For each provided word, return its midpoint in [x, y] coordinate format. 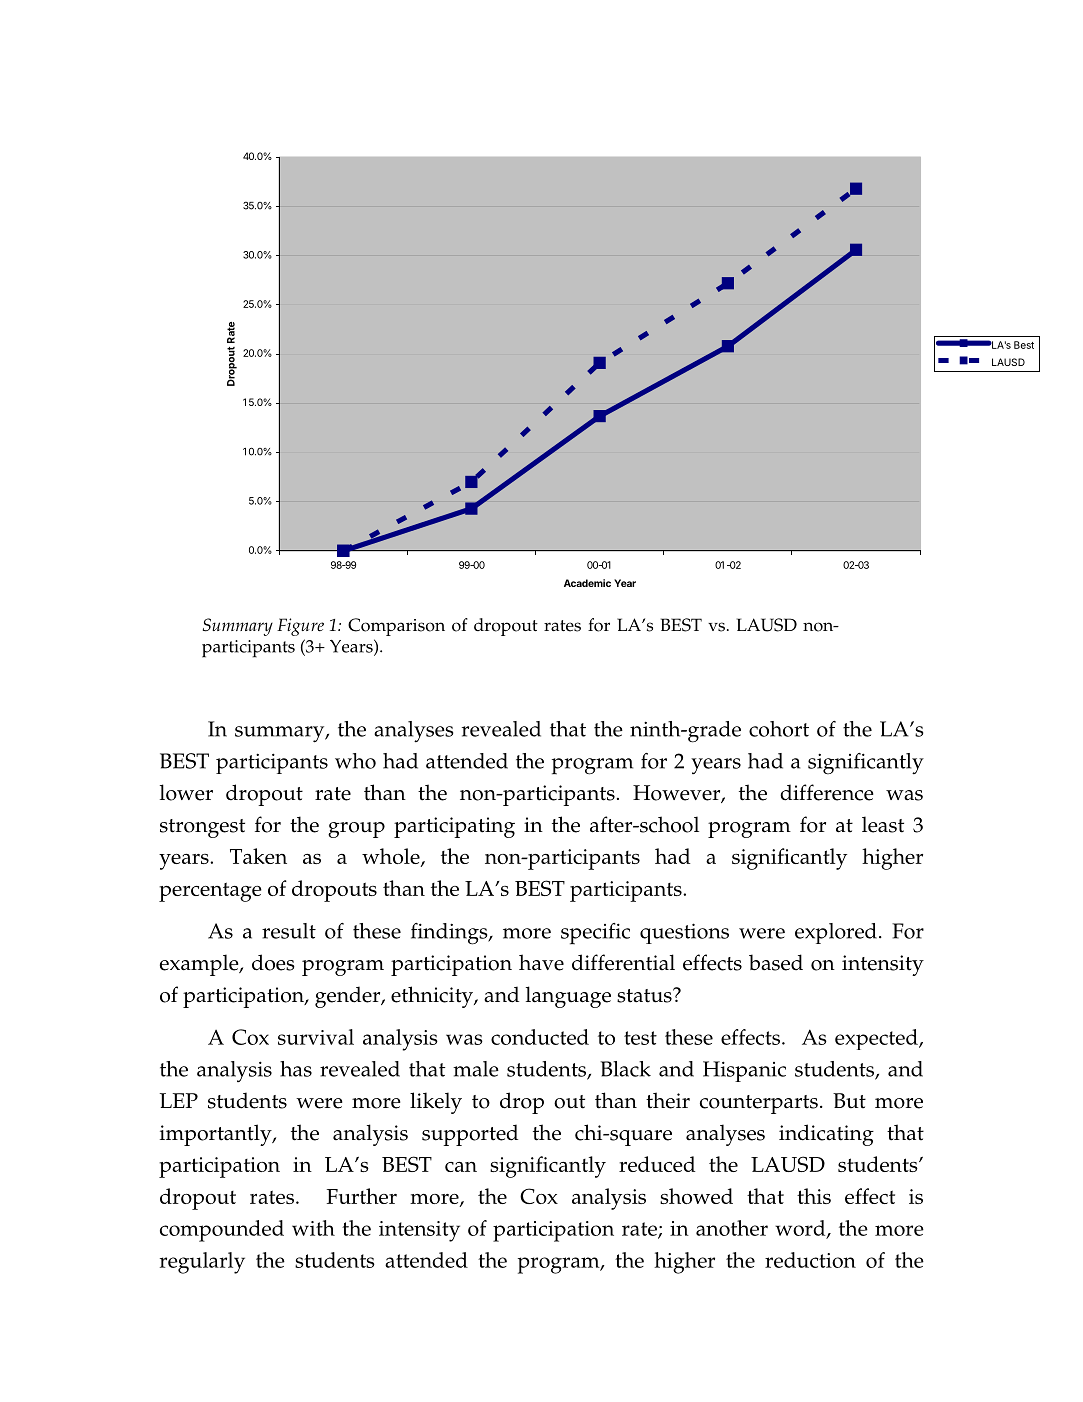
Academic [587, 583]
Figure [300, 627]
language [568, 997]
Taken [258, 856]
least [883, 824]
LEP [179, 1100]
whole [392, 857]
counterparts [759, 1104]
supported [470, 1135]
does [273, 962]
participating [454, 827]
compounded [222, 1231]
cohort [779, 729]
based [776, 962]
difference [827, 792]
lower [186, 792]
